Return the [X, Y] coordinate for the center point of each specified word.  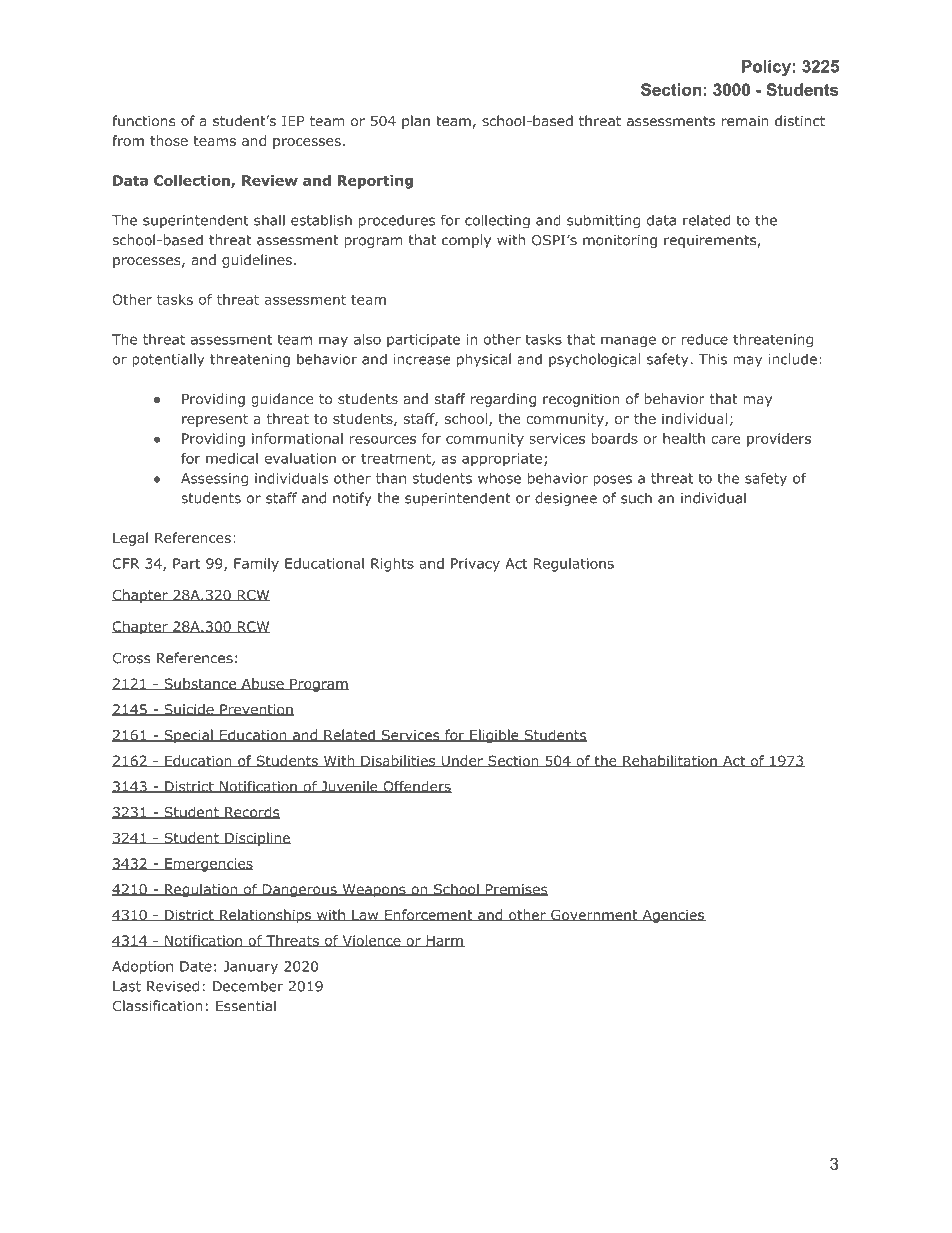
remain [745, 121]
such [636, 498]
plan [416, 122]
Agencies [673, 916]
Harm [444, 941]
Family [256, 565]
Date [196, 966]
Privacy [475, 565]
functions [144, 121]
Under [462, 761]
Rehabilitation [670, 761]
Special [188, 736]
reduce [705, 339]
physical [484, 360]
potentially [168, 360]
